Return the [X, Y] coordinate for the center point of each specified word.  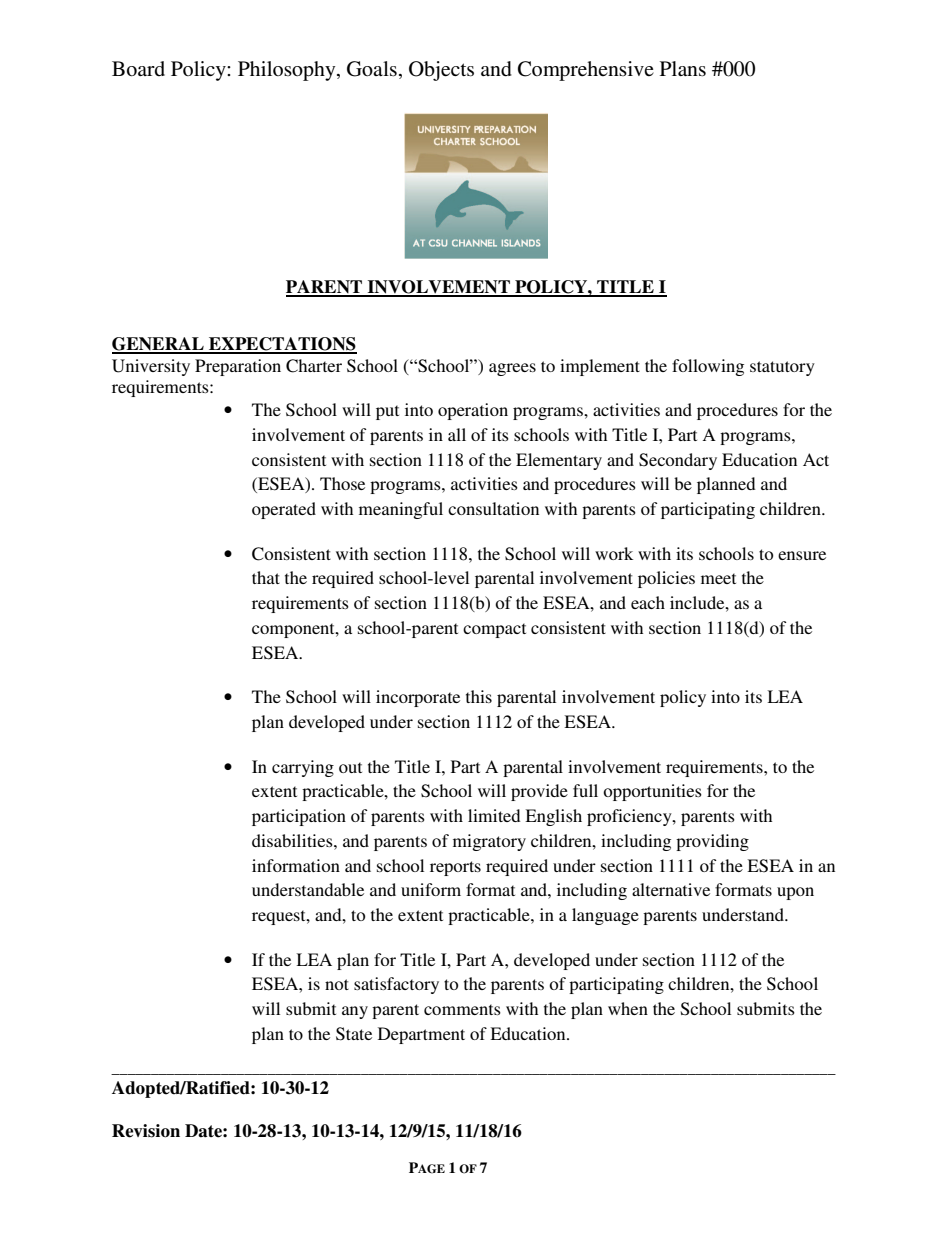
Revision [146, 1131]
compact [494, 630]
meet [718, 578]
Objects [441, 71]
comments [462, 1009]
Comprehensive [586, 71]
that [266, 577]
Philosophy [288, 71]
